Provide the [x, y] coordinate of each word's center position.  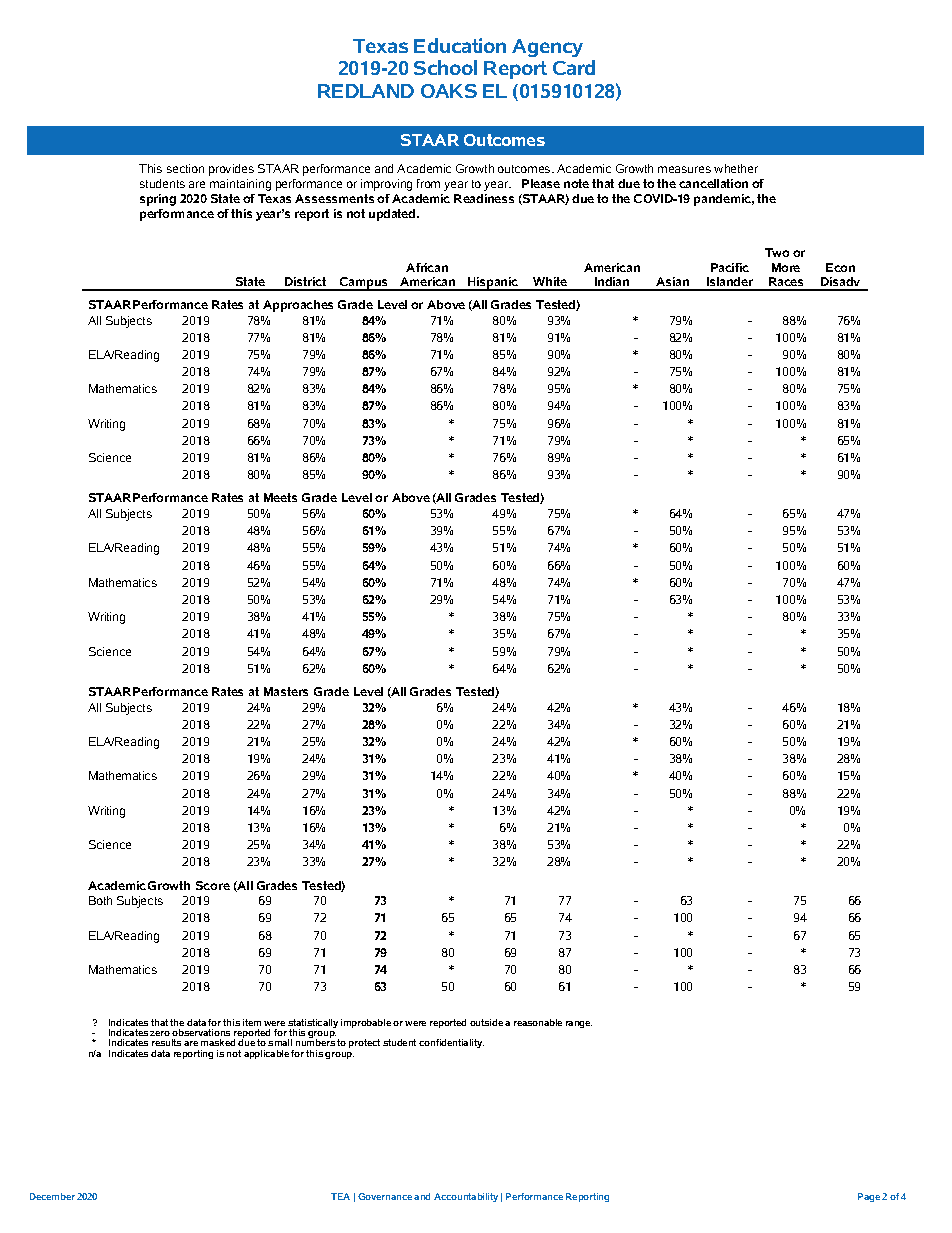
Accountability [466, 1197]
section [185, 168]
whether [736, 168]
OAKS [449, 91]
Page [869, 1197]
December [52, 1196]
